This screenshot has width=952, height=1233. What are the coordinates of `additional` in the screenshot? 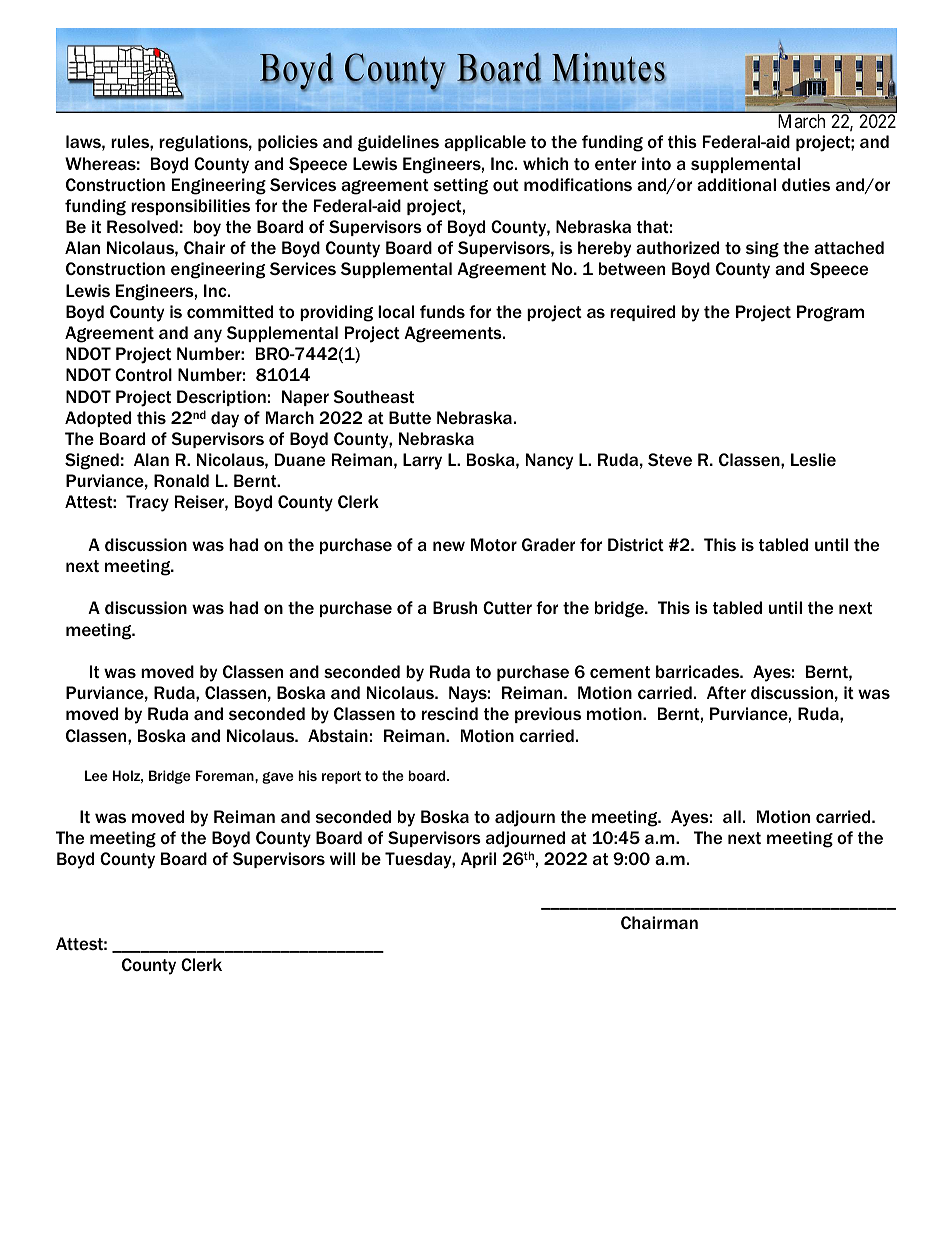 It's located at (736, 184).
